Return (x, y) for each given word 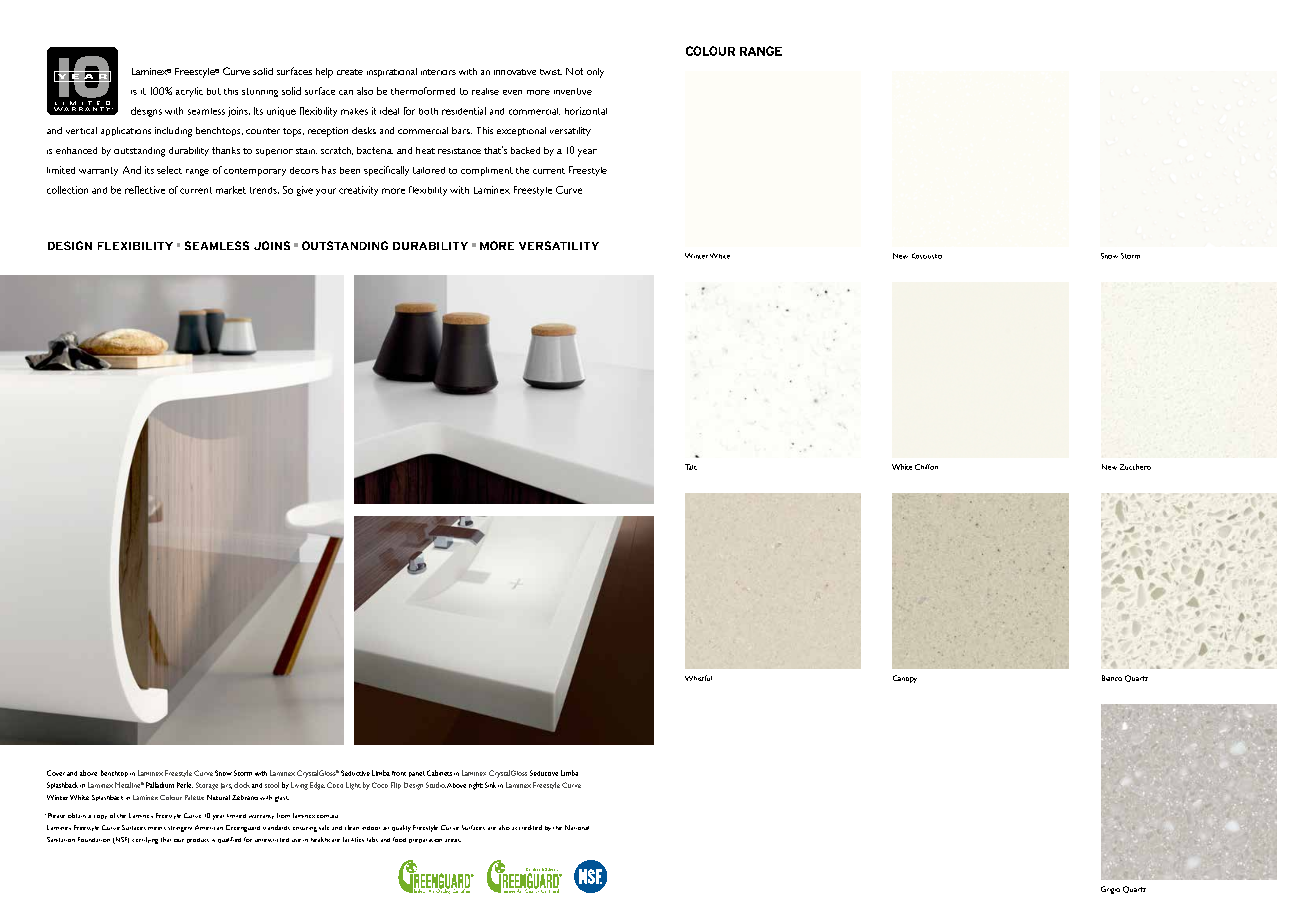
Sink (490, 785)
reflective (145, 190)
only (595, 73)
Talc (691, 467)
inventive (573, 91)
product (198, 840)
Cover (56, 773)
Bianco (1112, 678)
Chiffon (926, 467)
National (577, 827)
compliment (487, 171)
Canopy (905, 679)
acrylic (189, 92)
